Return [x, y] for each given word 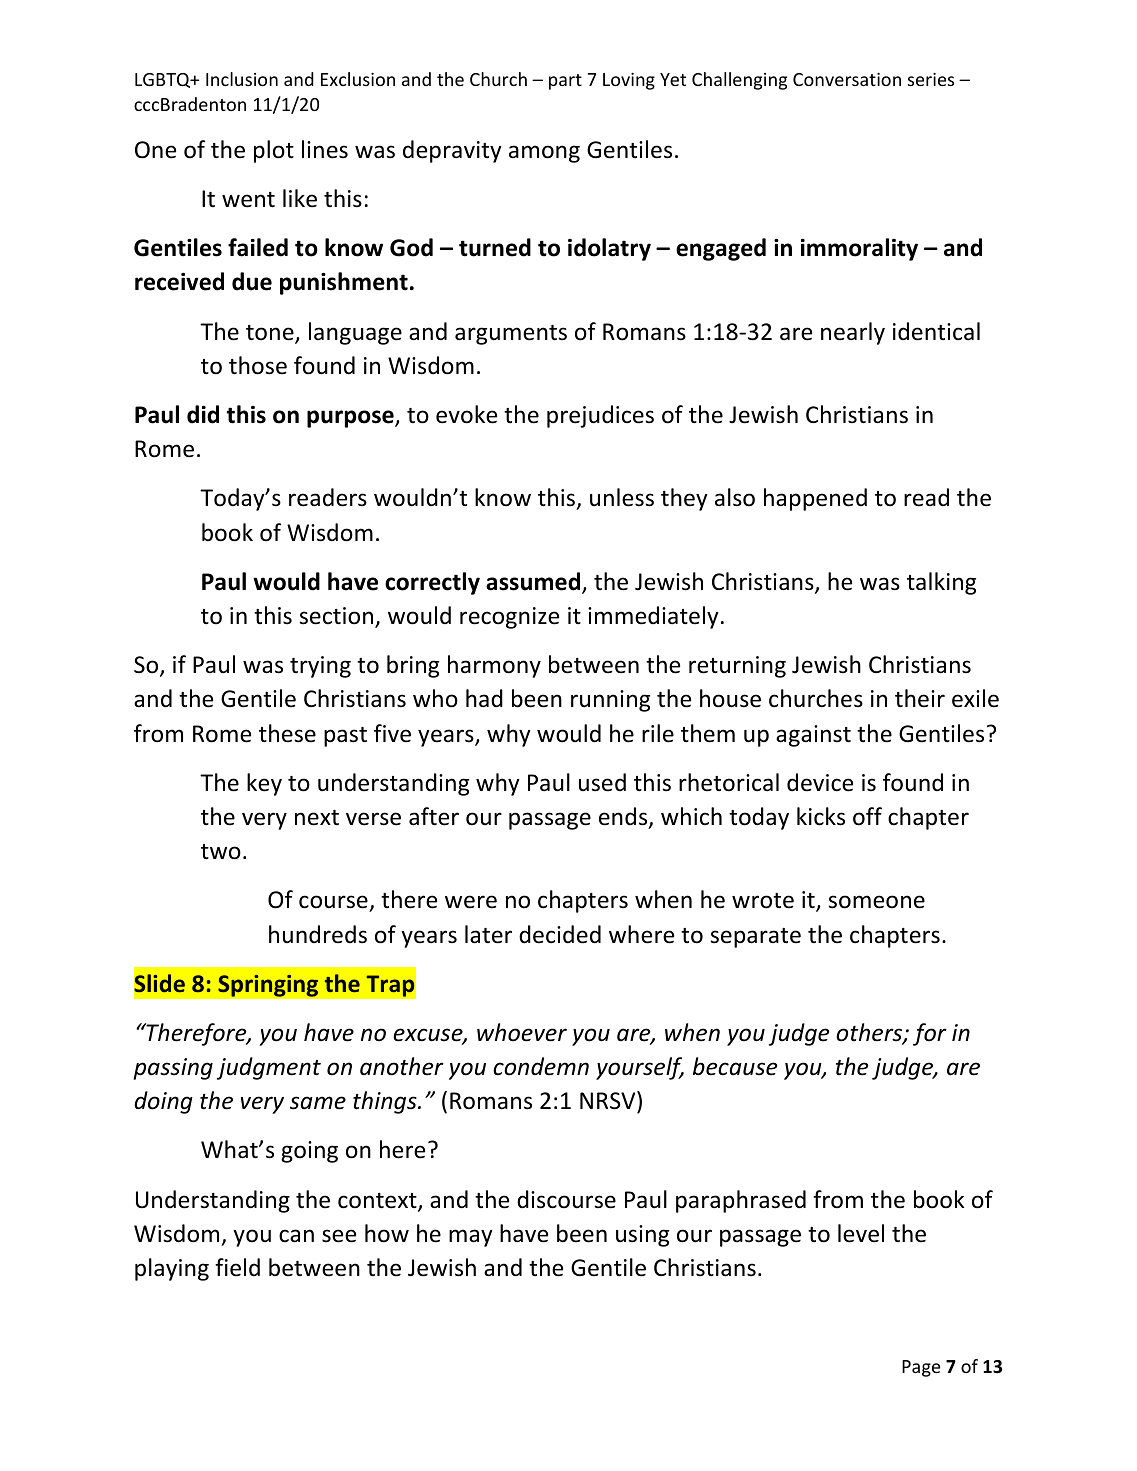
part [565, 82]
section [337, 617]
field [237, 1267]
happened [815, 499]
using [642, 1236]
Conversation [847, 79]
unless [622, 497]
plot [274, 151]
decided [560, 934]
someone [876, 902]
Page [921, 1368]
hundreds [318, 934]
